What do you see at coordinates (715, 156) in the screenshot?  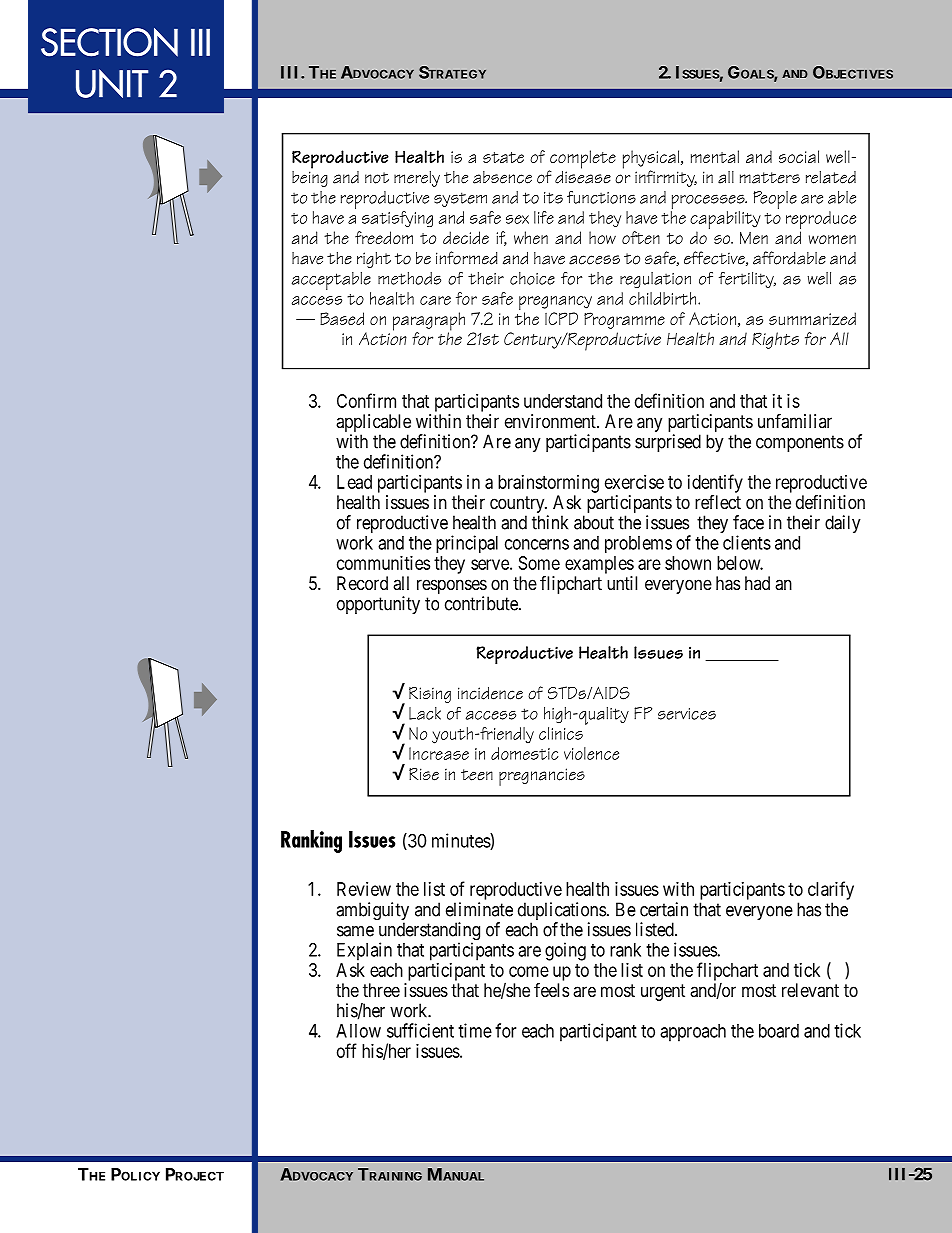 I see `mental` at bounding box center [715, 156].
